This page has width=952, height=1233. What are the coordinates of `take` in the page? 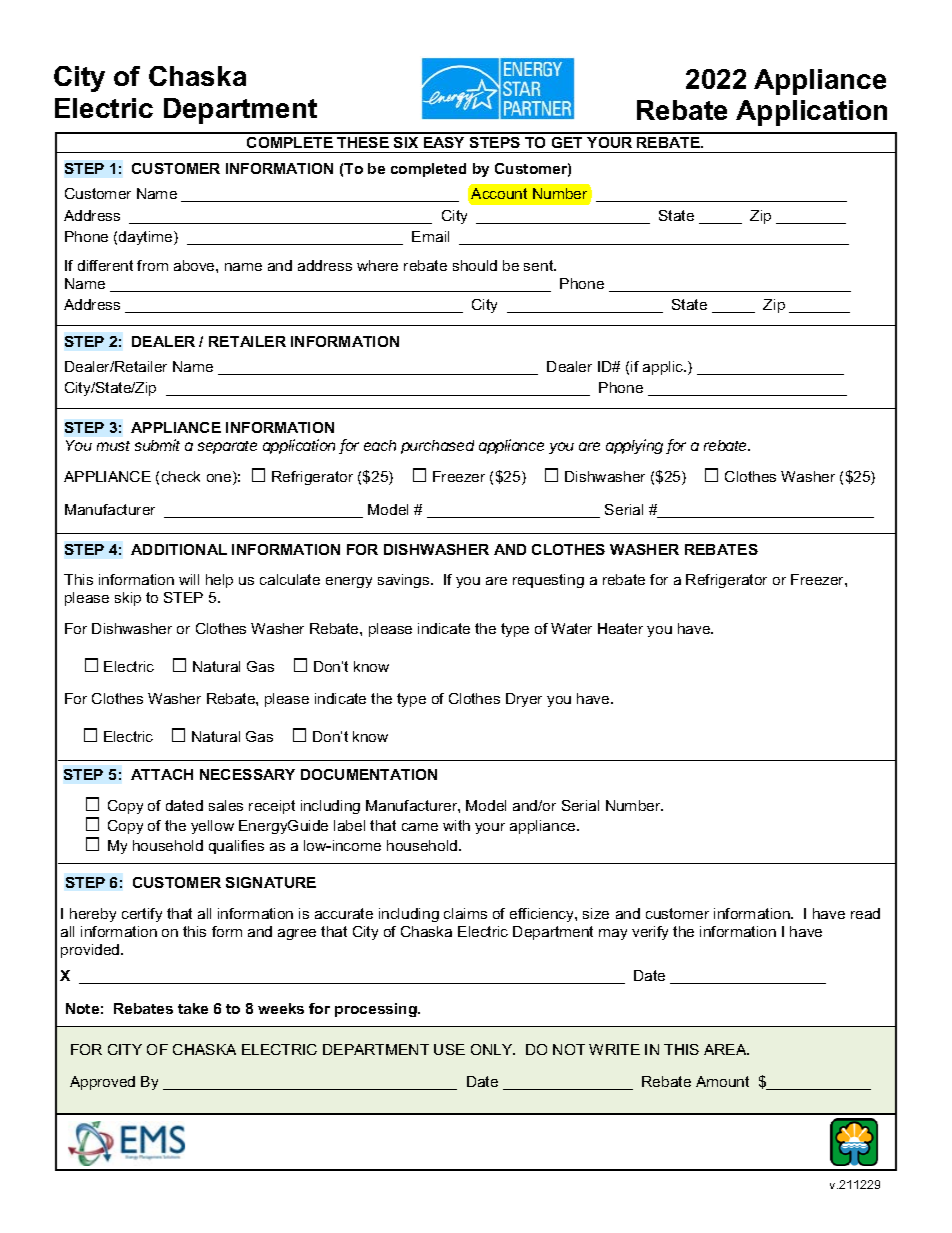 It's located at (193, 1008).
